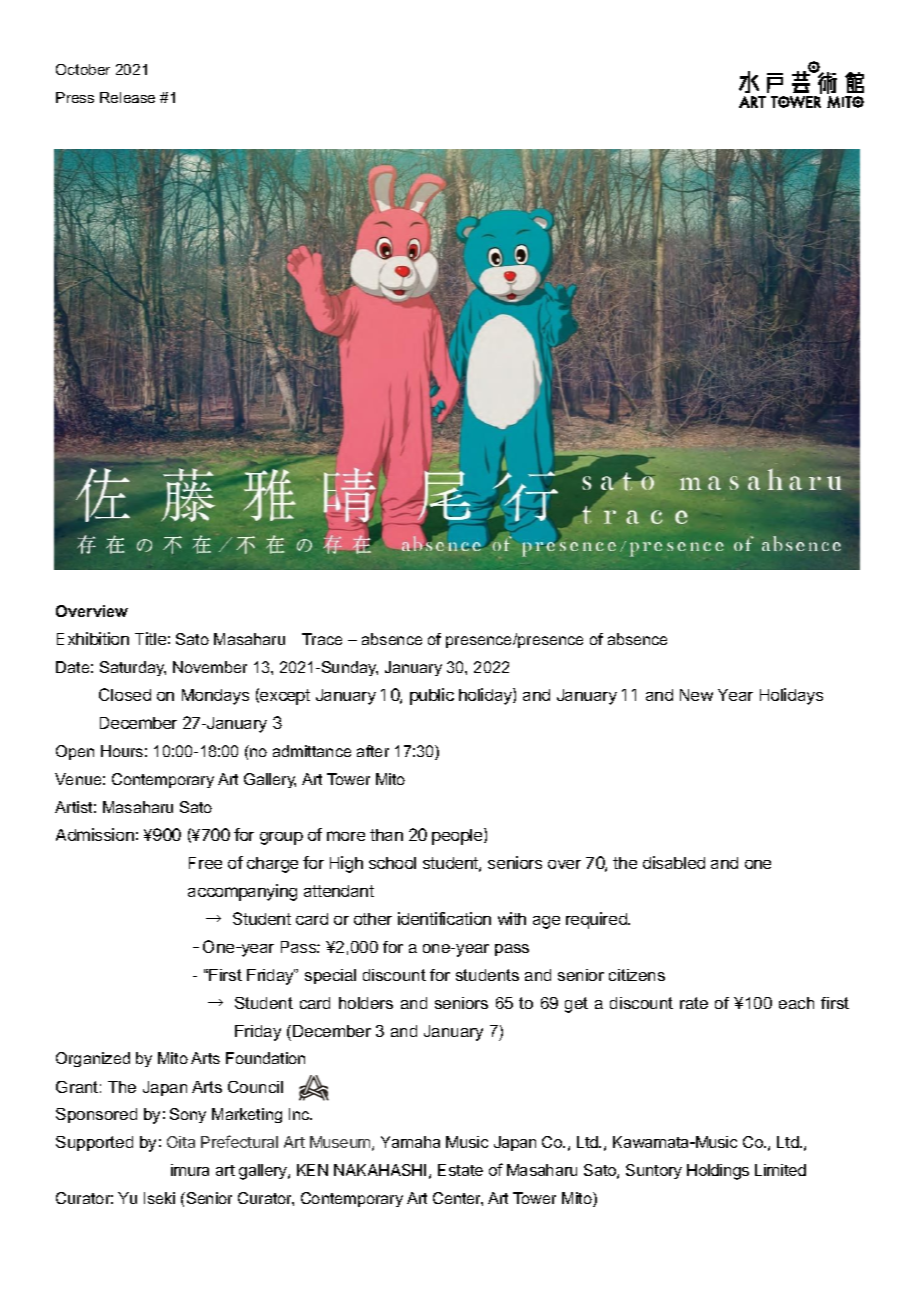 This document has width=924, height=1308. What do you see at coordinates (432, 696) in the document?
I see `public` at bounding box center [432, 696].
